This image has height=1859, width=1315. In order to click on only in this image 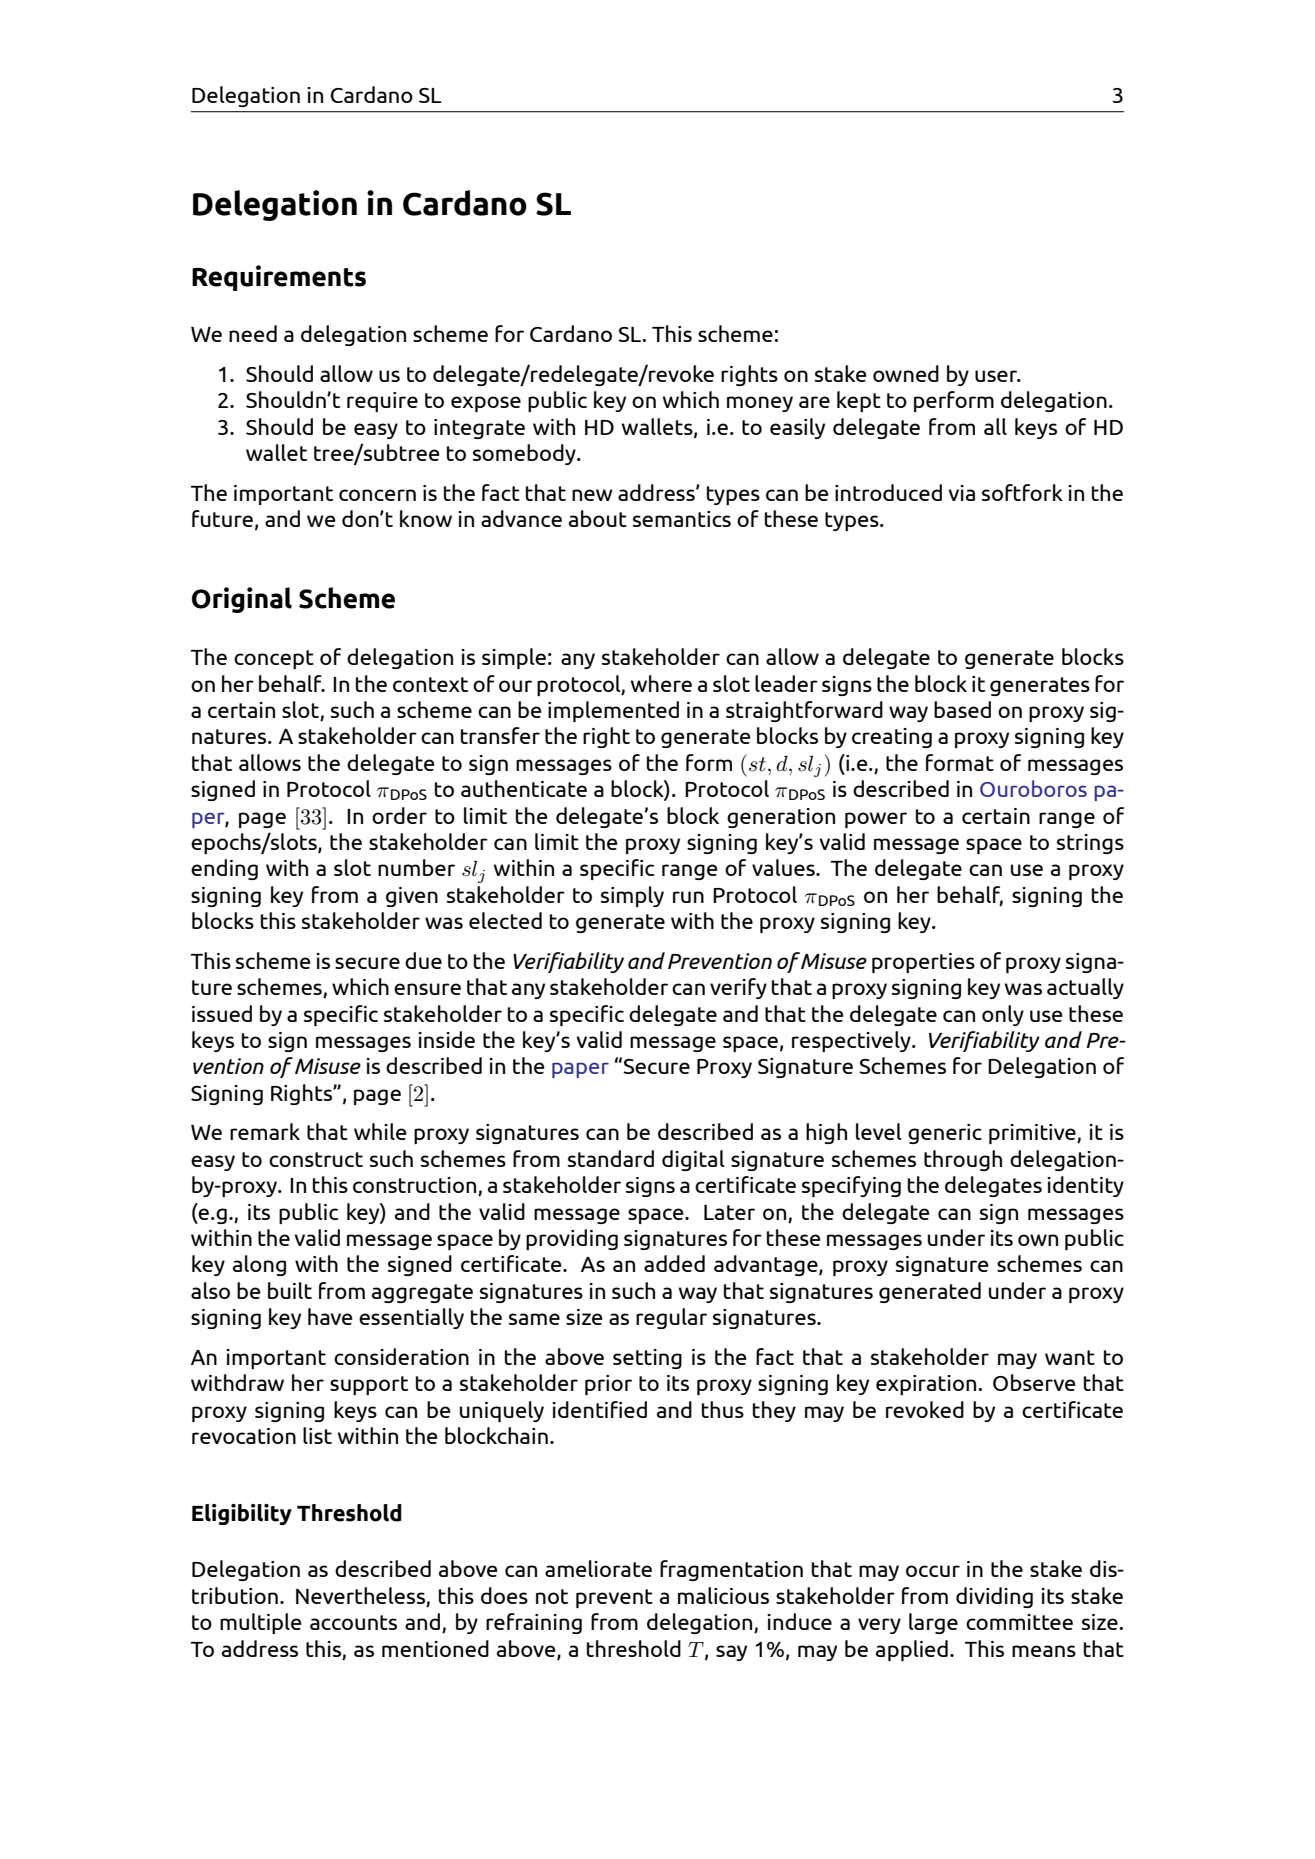, I will do `click(1003, 1015)`.
